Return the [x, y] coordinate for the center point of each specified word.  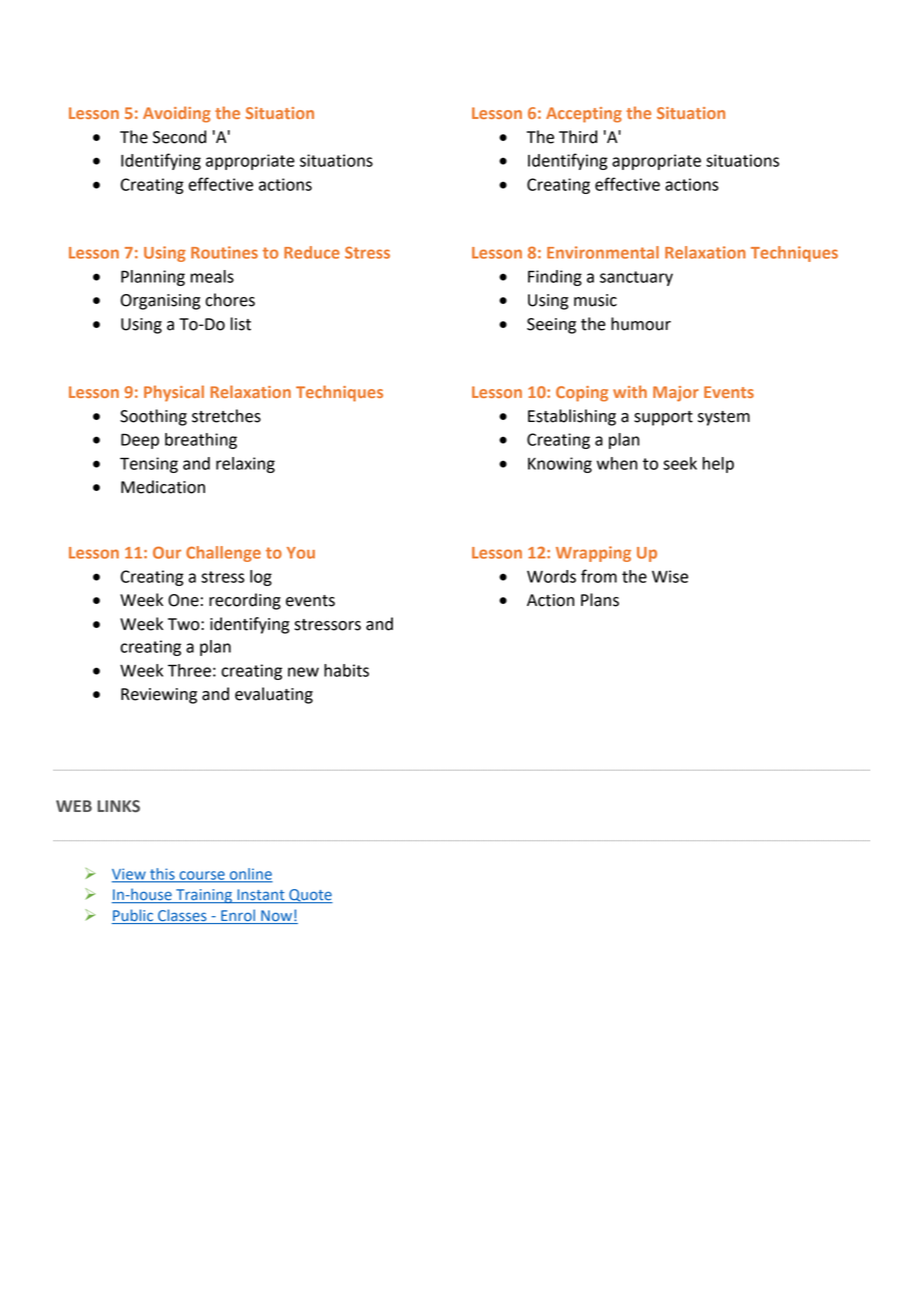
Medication [163, 487]
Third [578, 137]
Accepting [584, 115]
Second [179, 137]
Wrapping [593, 554]
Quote [310, 896]
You [301, 553]
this [162, 875]
